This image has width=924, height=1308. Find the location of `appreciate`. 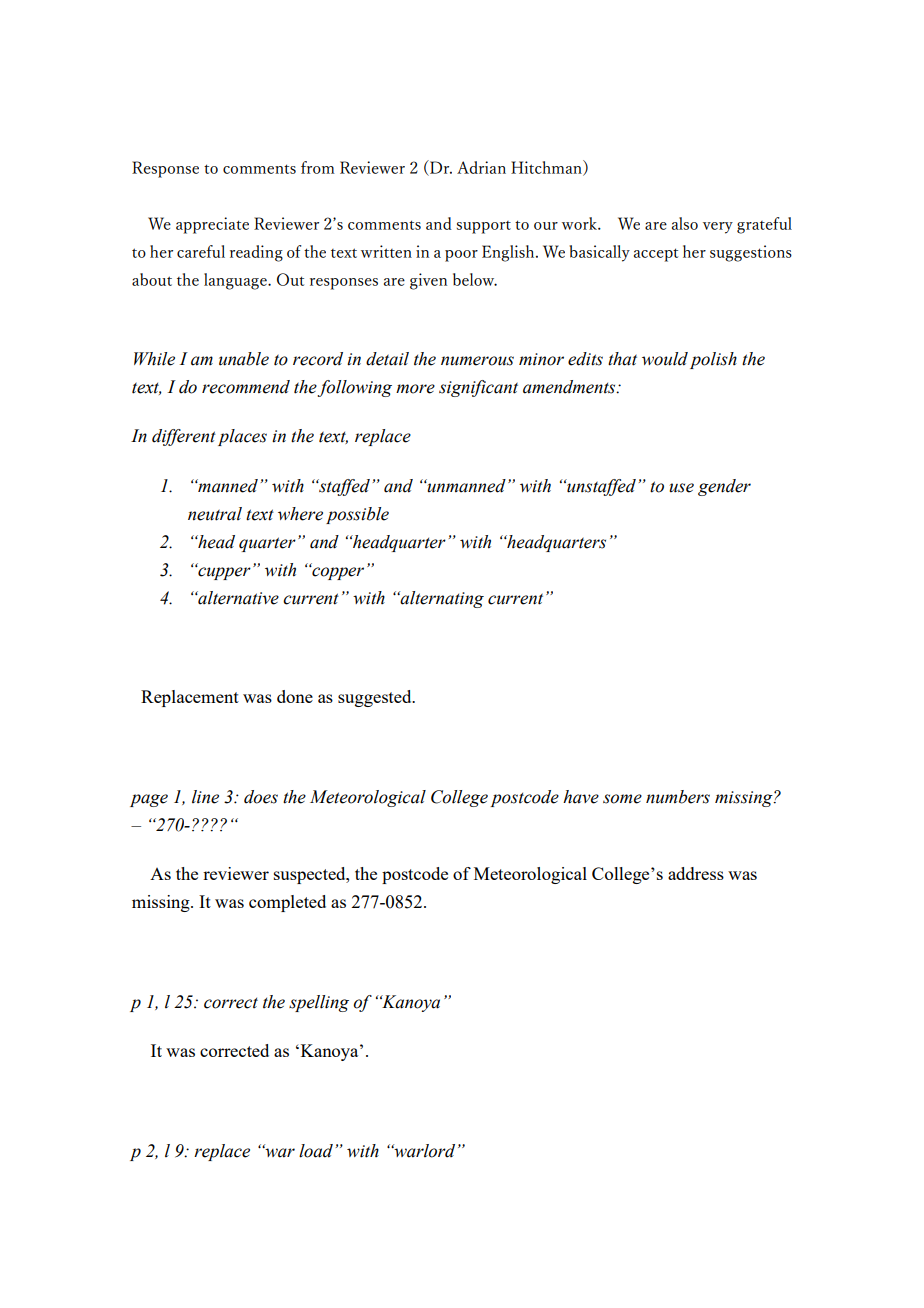

appreciate is located at coordinates (212, 225).
